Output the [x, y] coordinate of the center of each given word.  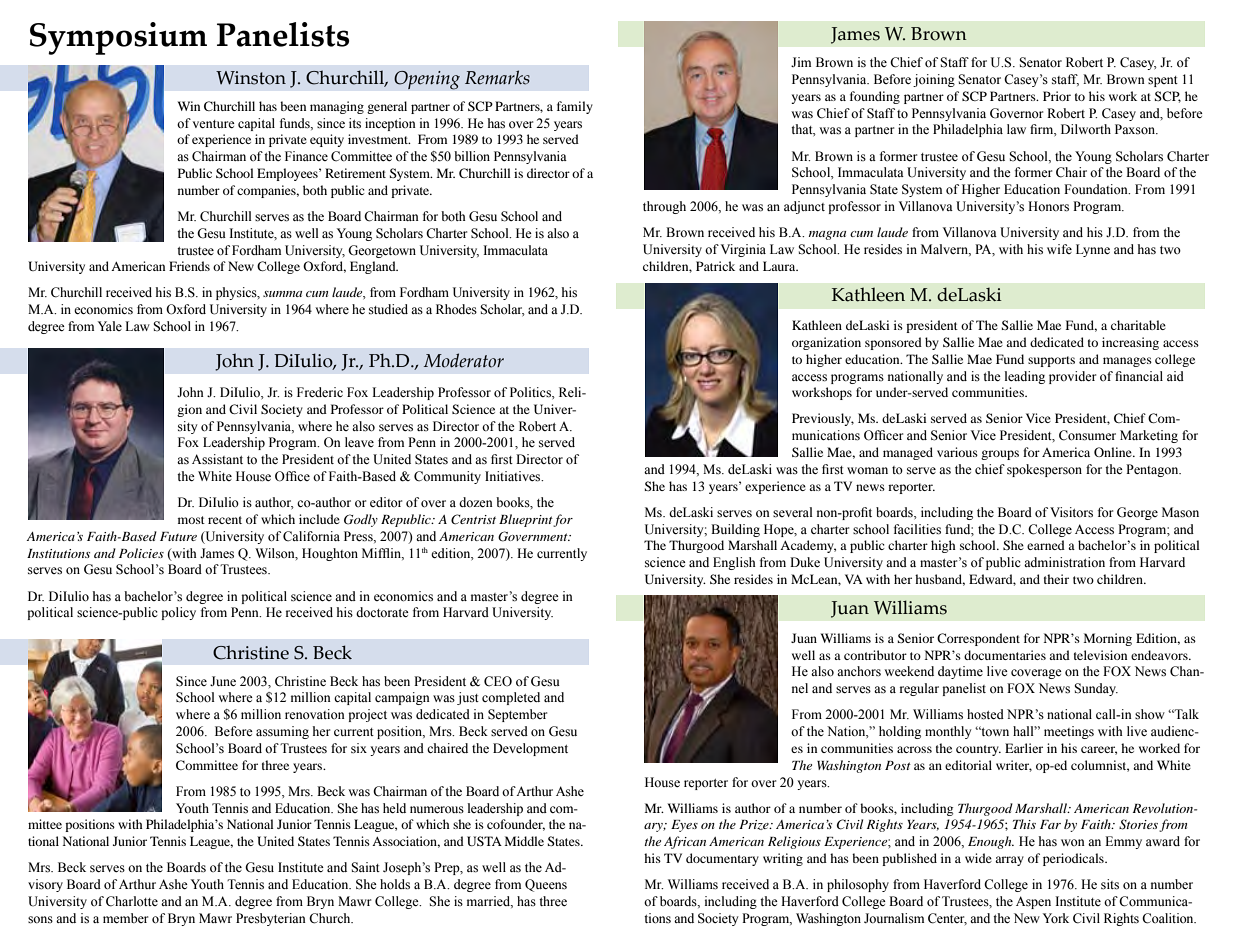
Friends [189, 266]
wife [1059, 249]
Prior [1057, 96]
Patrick [715, 266]
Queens [546, 885]
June [223, 681]
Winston [251, 78]
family [575, 107]
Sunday [1096, 689]
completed [511, 698]
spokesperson [1044, 470]
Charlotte [132, 901]
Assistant [217, 459]
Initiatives [514, 476]
